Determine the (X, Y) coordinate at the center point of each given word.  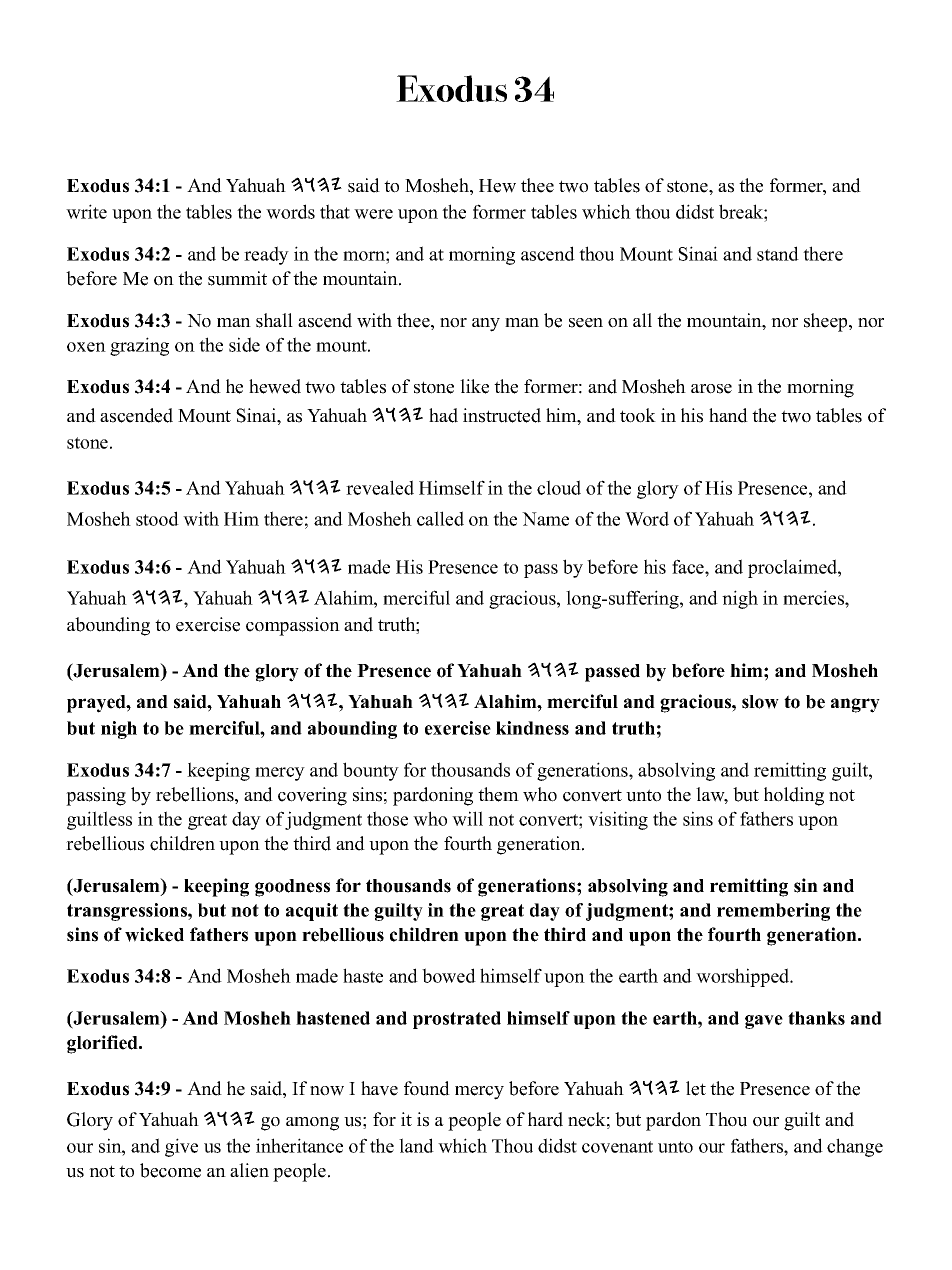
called (440, 518)
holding (794, 796)
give (181, 1147)
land (416, 1145)
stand (778, 253)
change (855, 1147)
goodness (292, 888)
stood (157, 518)
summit (237, 278)
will (467, 818)
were (373, 214)
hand (728, 415)
